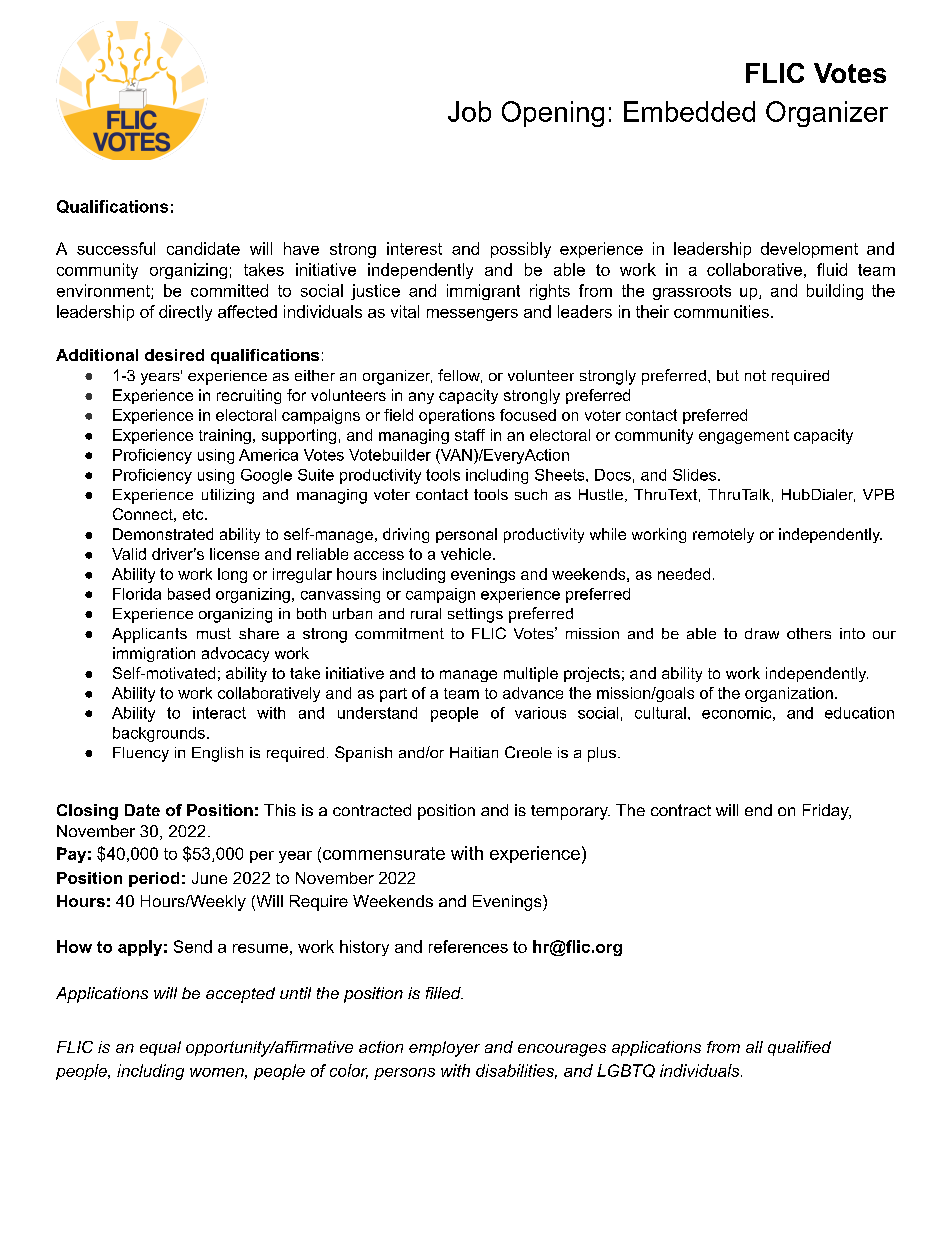 This screenshot has width=952, height=1233. Describe the element at coordinates (474, 752) in the screenshot. I see `Haitian` at that location.
